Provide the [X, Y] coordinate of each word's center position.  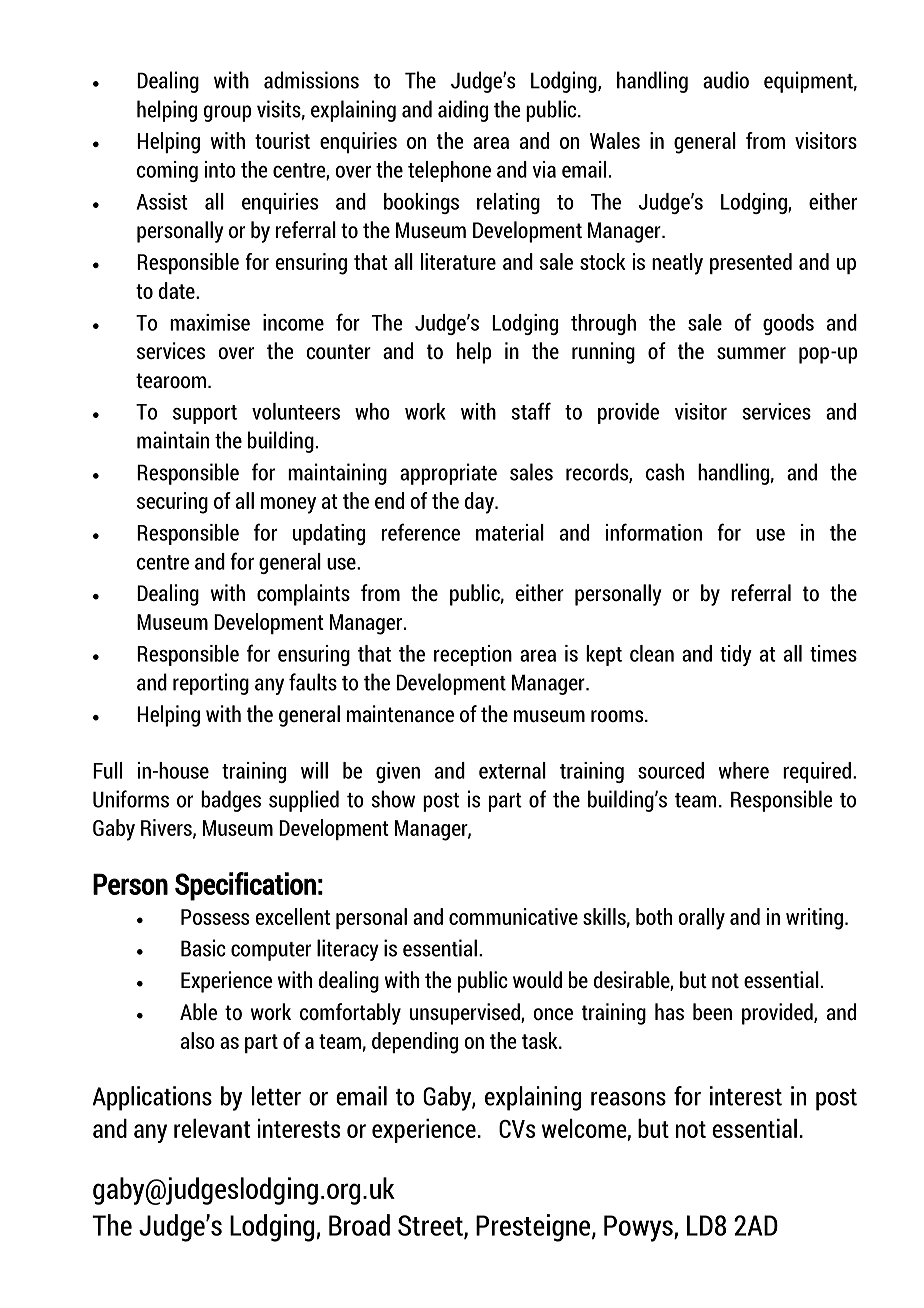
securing [172, 503]
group [228, 113]
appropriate [448, 474]
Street [431, 1226]
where [743, 770]
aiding [463, 111]
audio [726, 80]
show [393, 799]
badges [231, 801]
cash [665, 472]
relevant [212, 1128]
